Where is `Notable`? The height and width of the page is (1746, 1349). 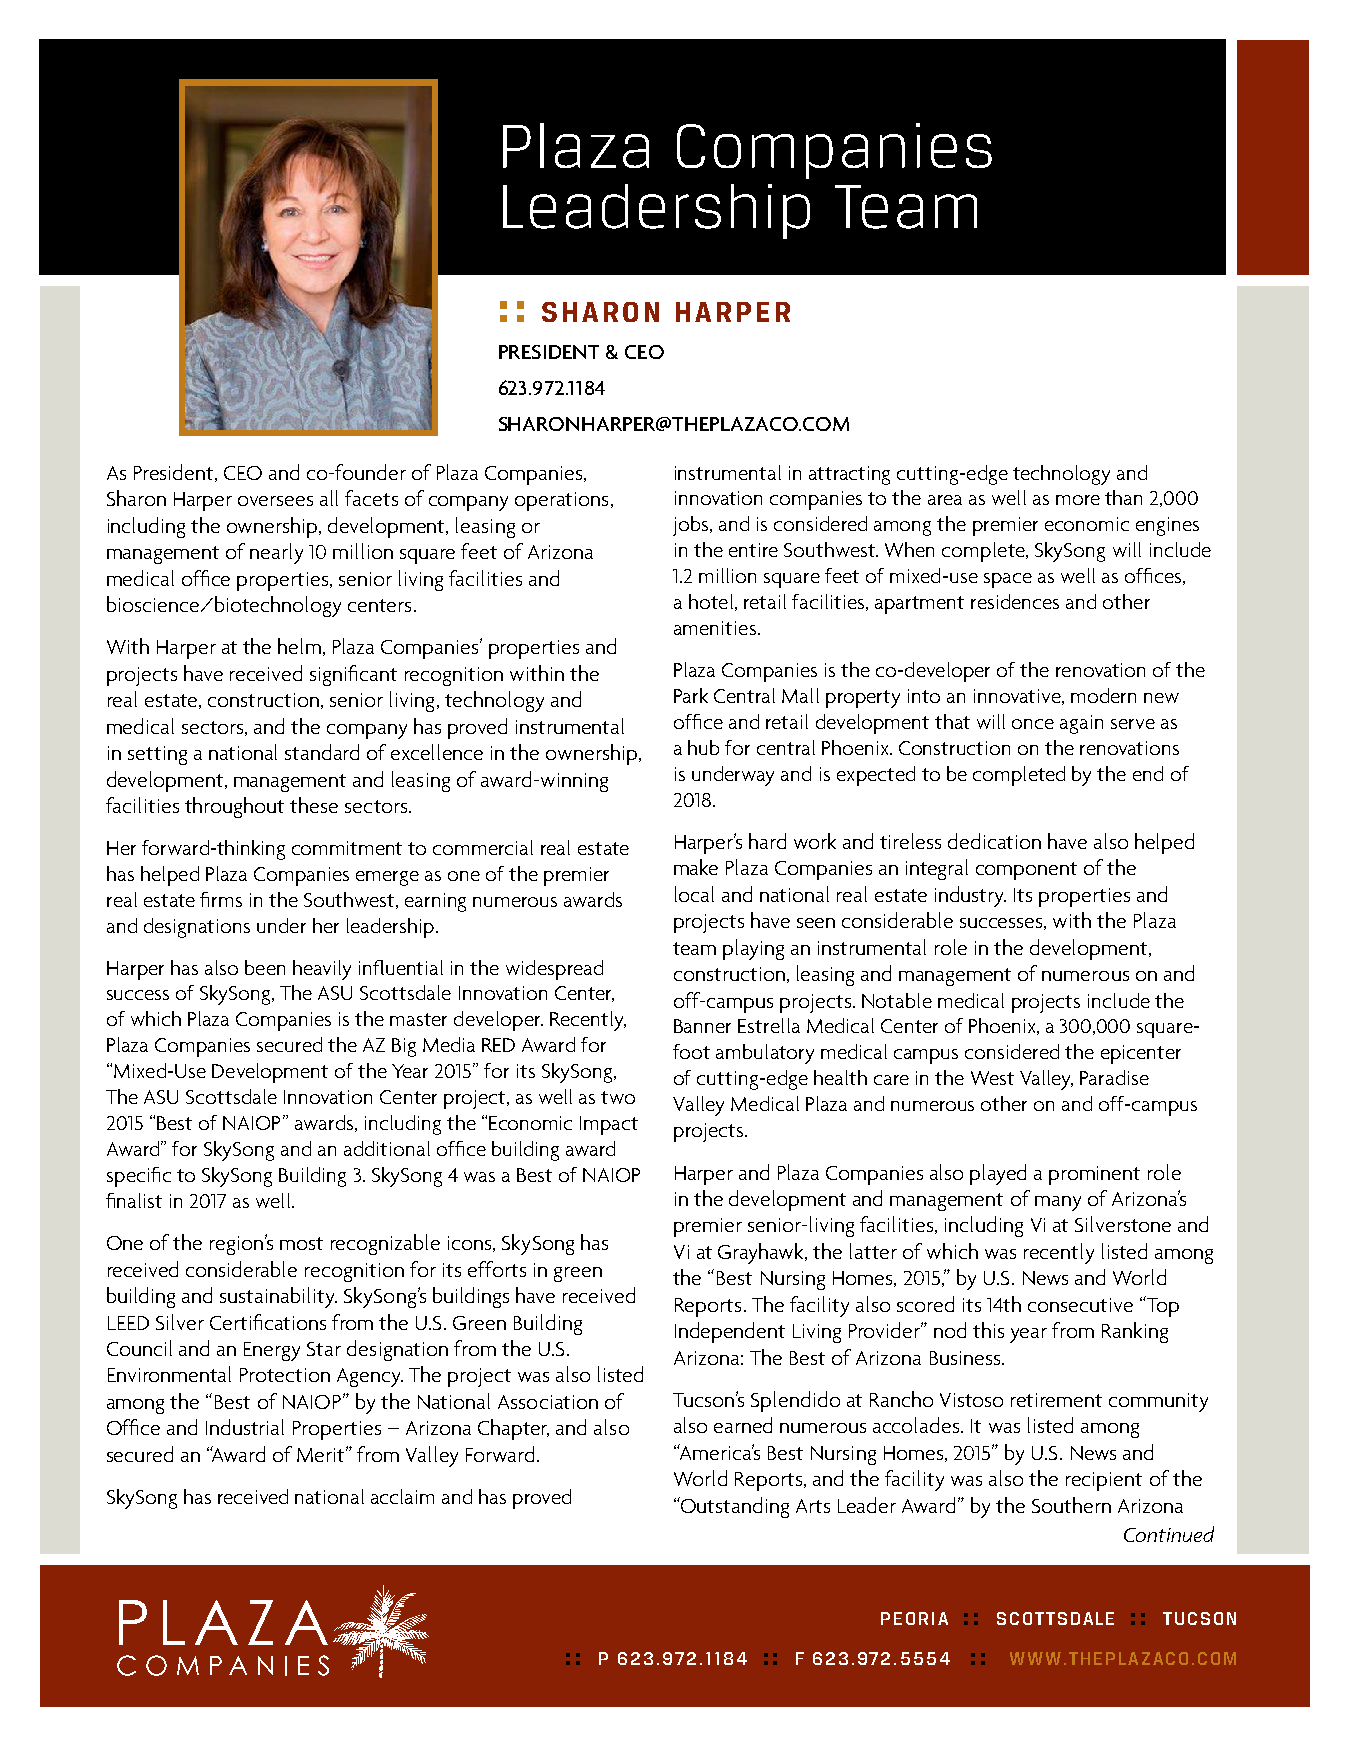
Notable is located at coordinates (897, 1000).
